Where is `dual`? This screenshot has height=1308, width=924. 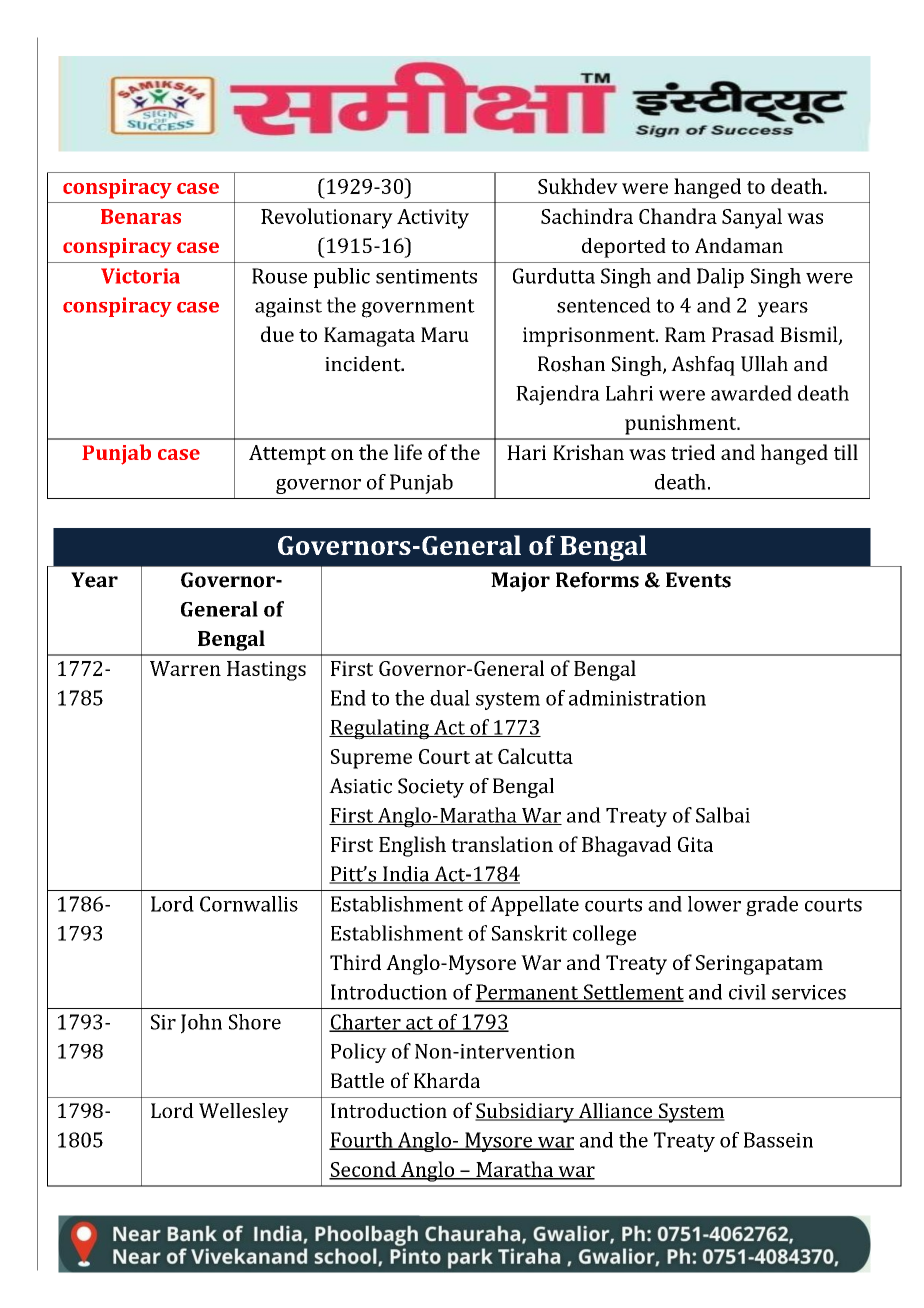 dual is located at coordinates (450, 698).
